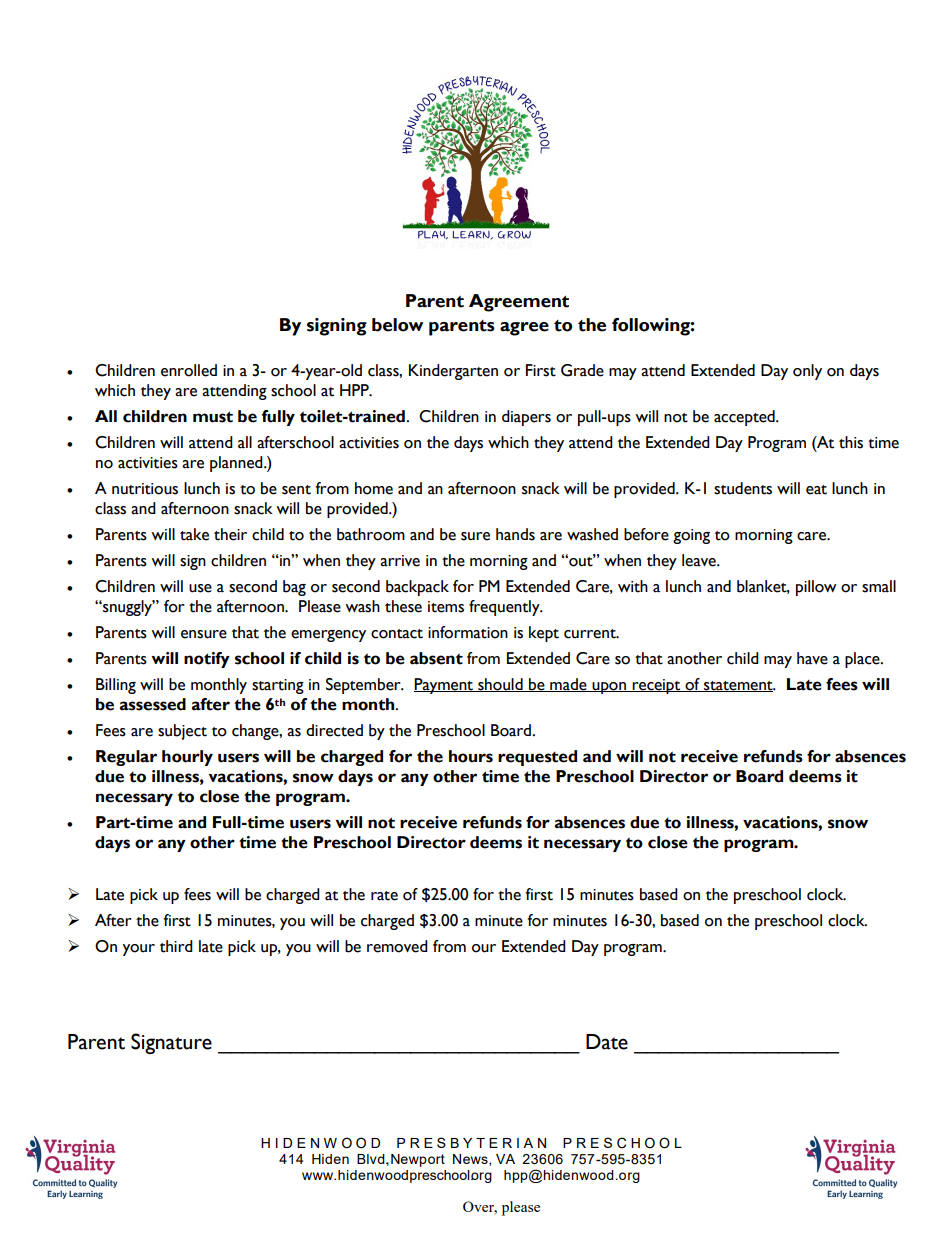 The width and height of the screenshot is (952, 1233). What do you see at coordinates (807, 372) in the screenshot?
I see `only` at bounding box center [807, 372].
